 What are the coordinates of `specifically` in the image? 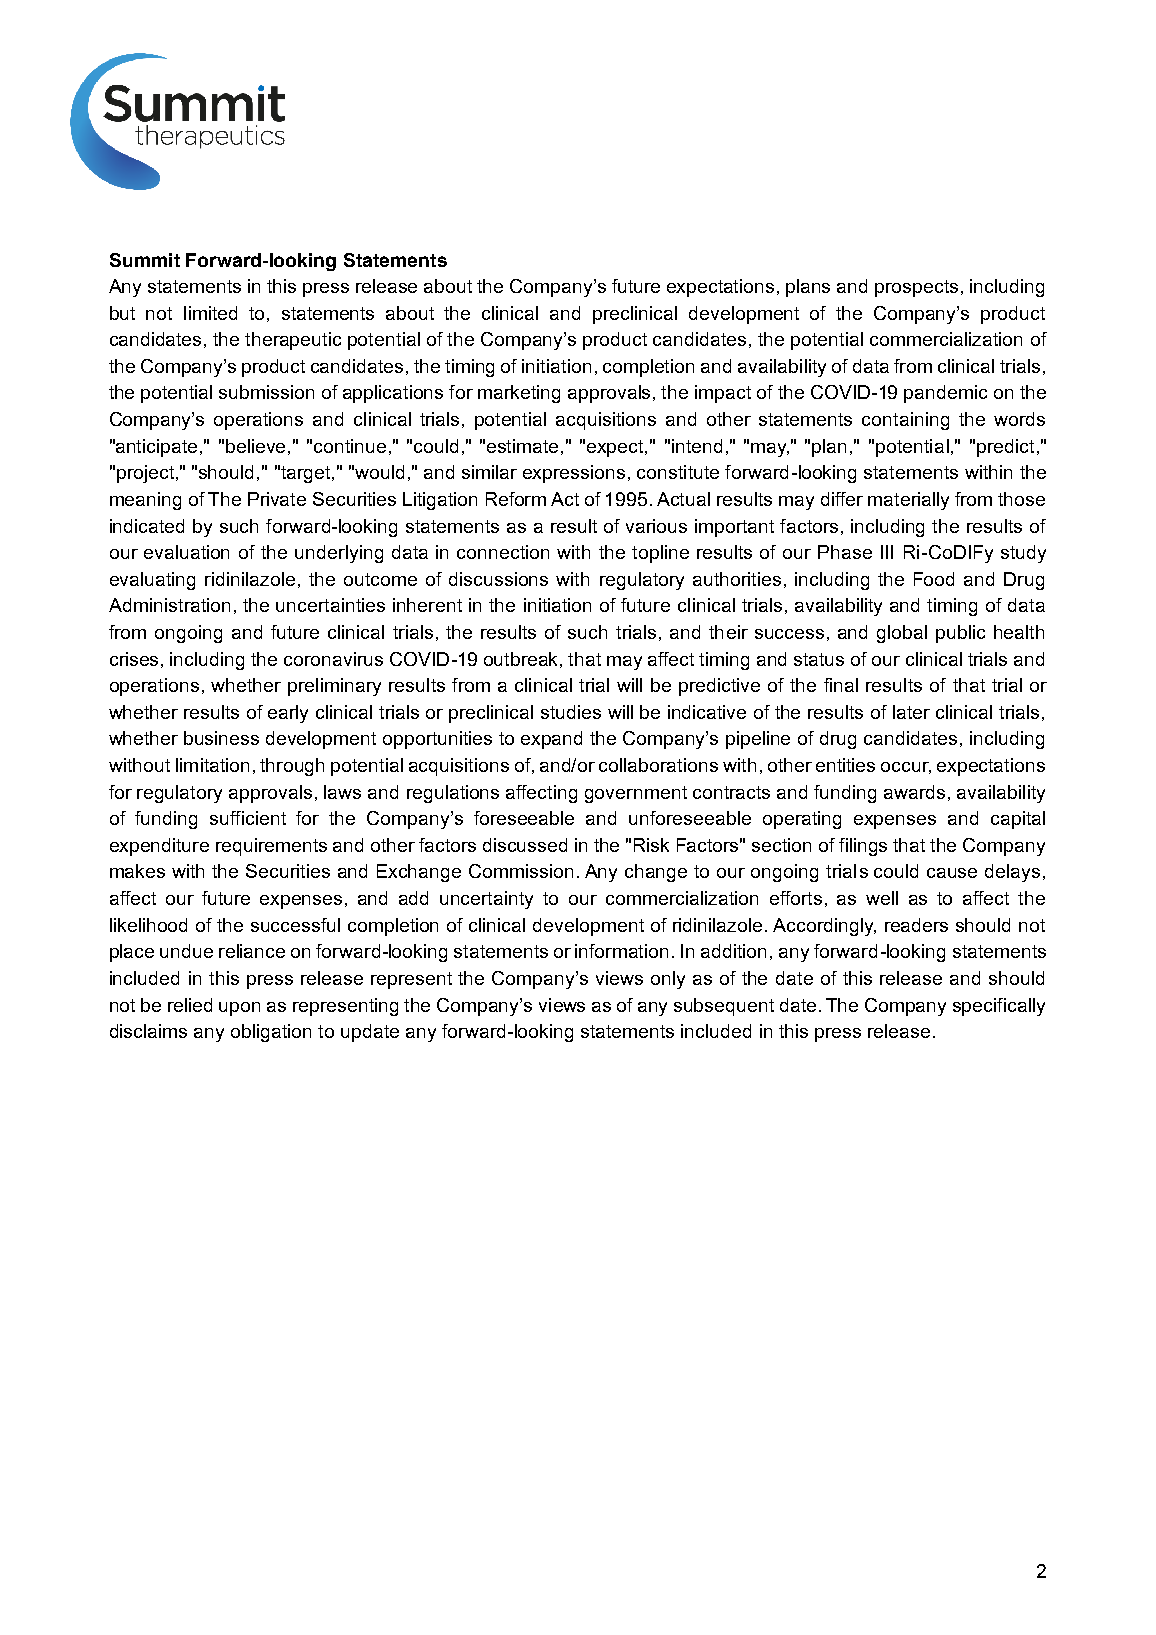 It's located at (999, 1007).
